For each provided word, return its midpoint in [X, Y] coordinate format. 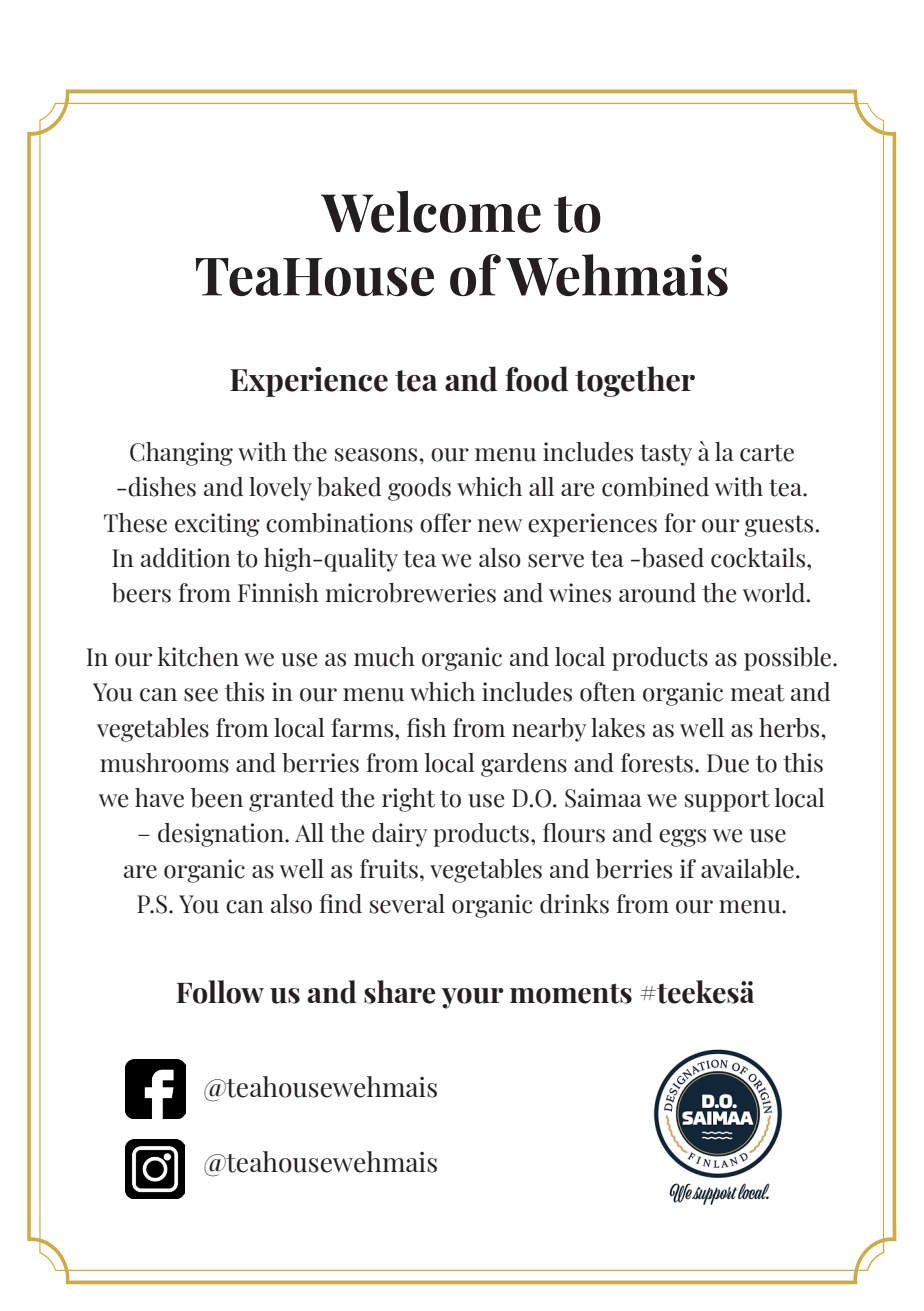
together [635, 381]
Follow [220, 992]
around [657, 593]
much [384, 657]
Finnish [278, 593]
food [536, 379]
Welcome [431, 211]
